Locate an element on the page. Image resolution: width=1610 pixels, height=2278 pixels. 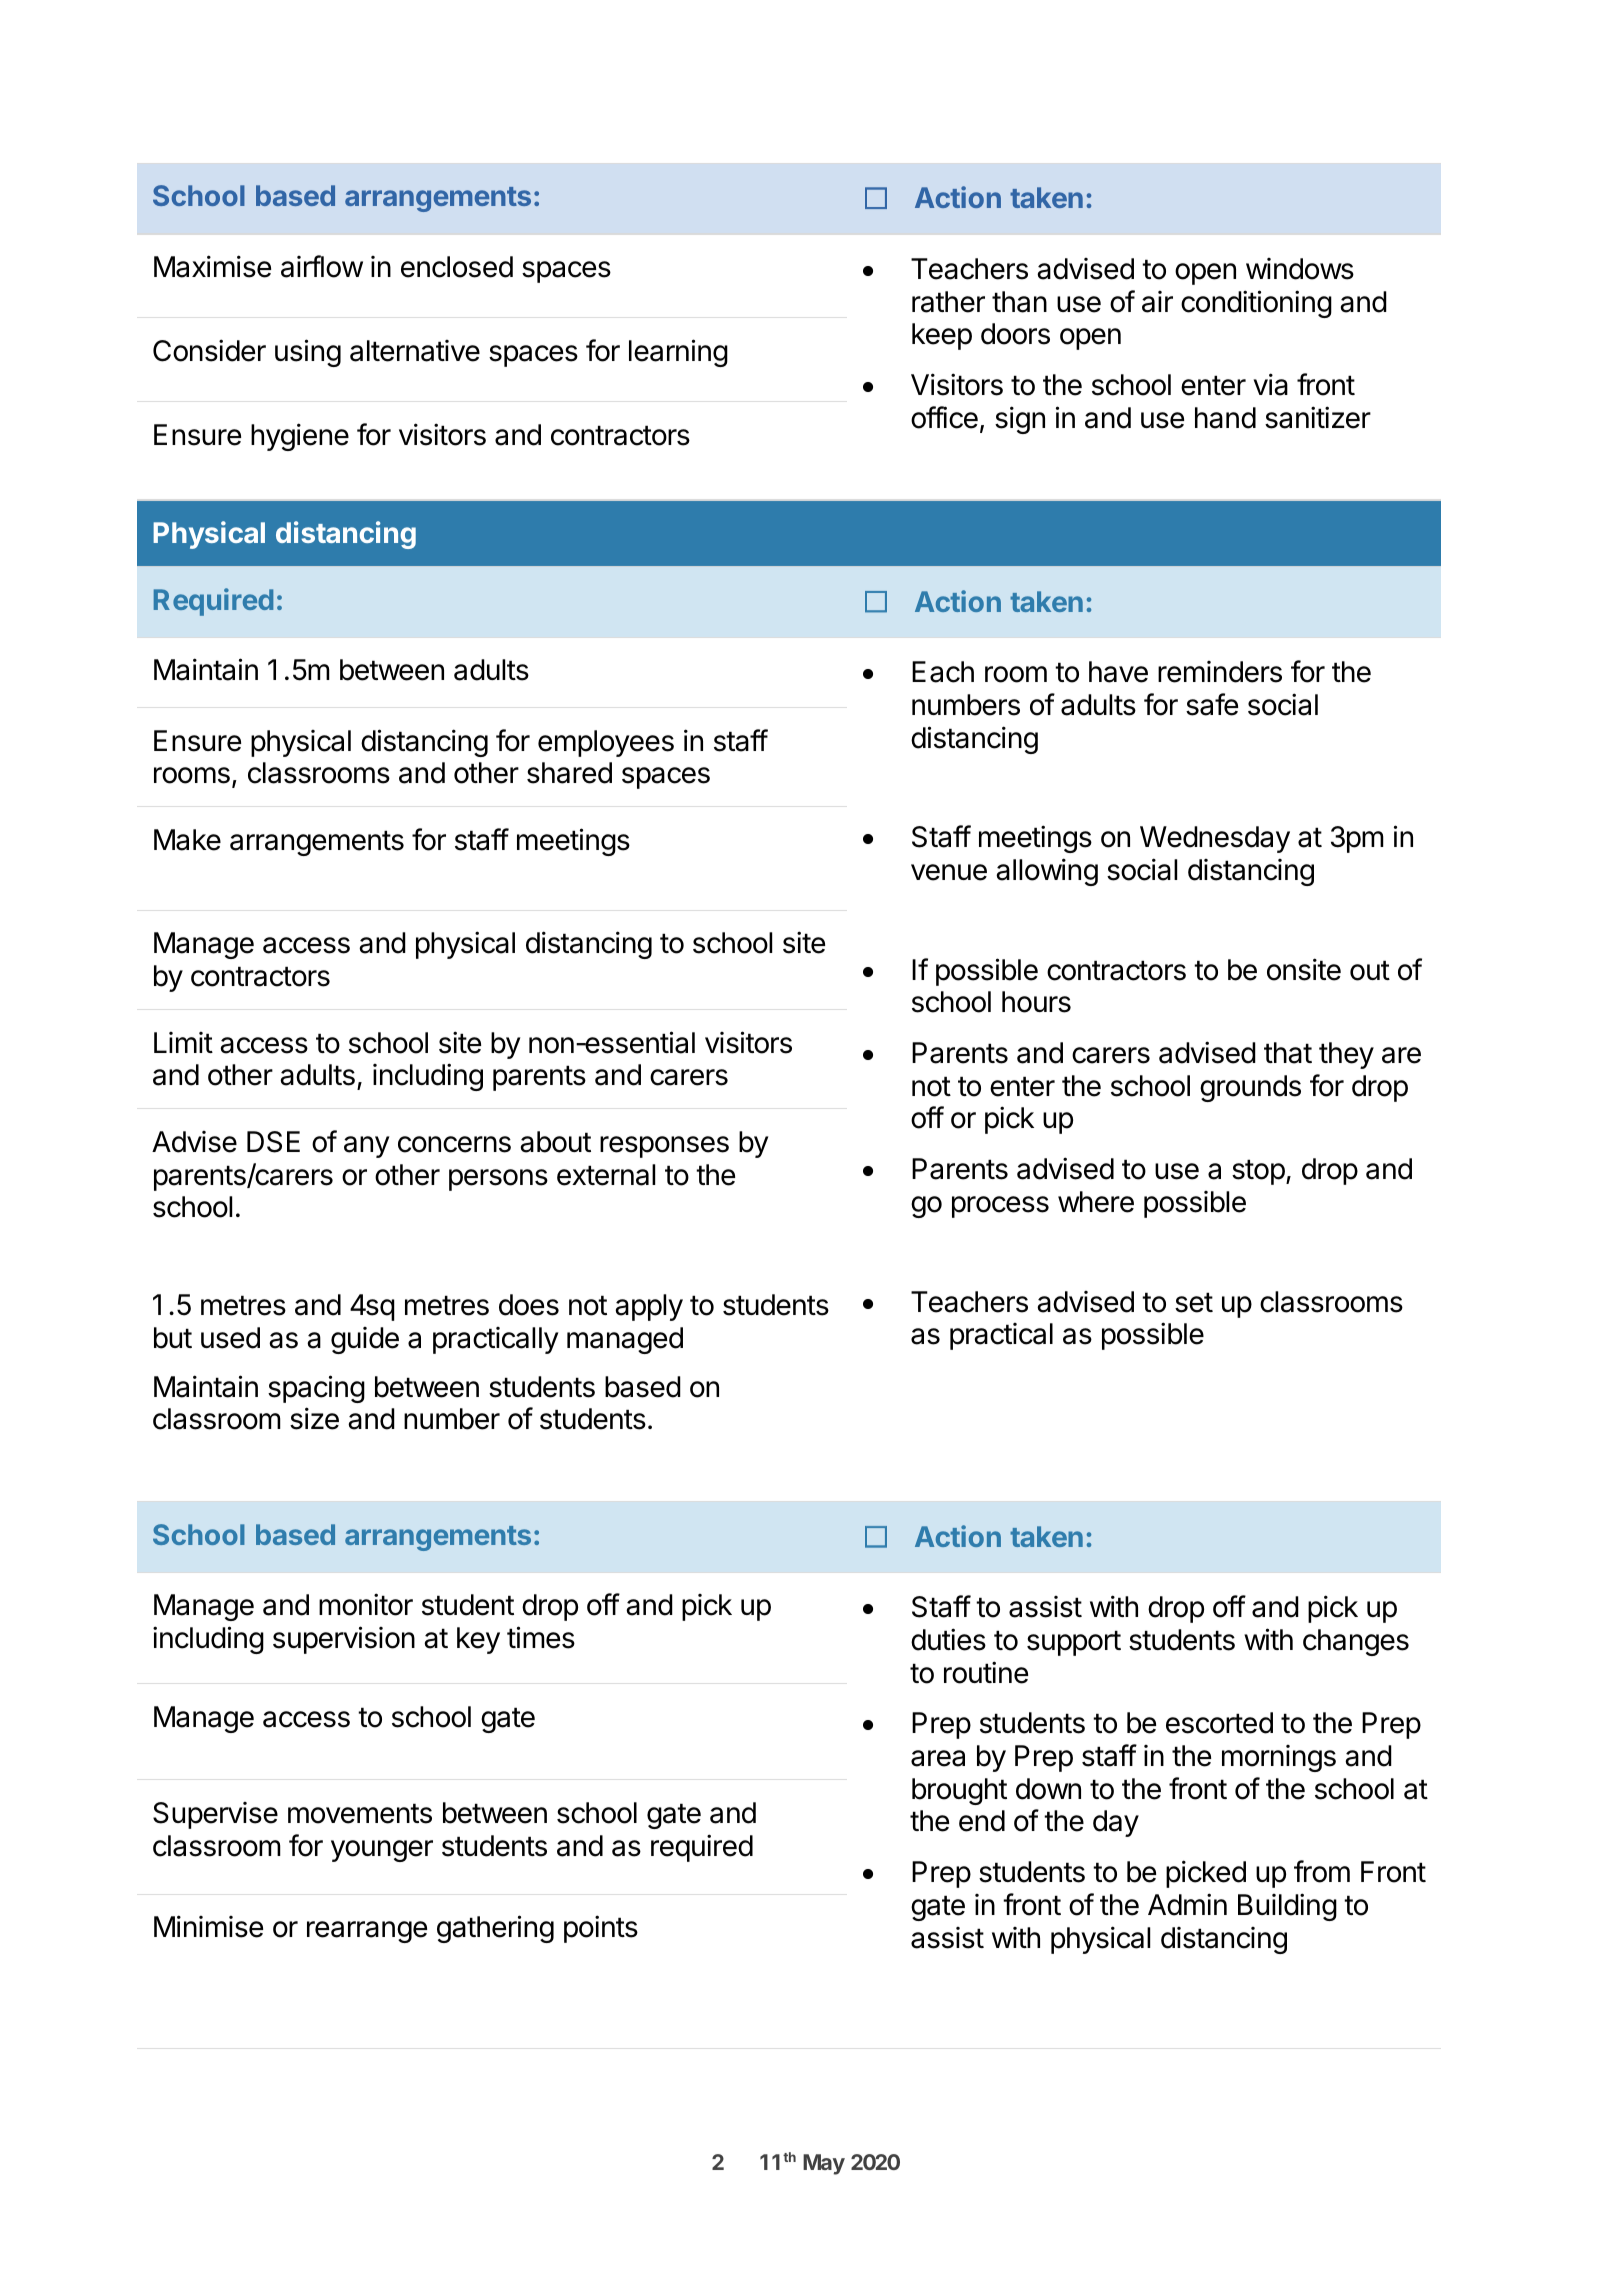
May is located at coordinates (824, 2164).
